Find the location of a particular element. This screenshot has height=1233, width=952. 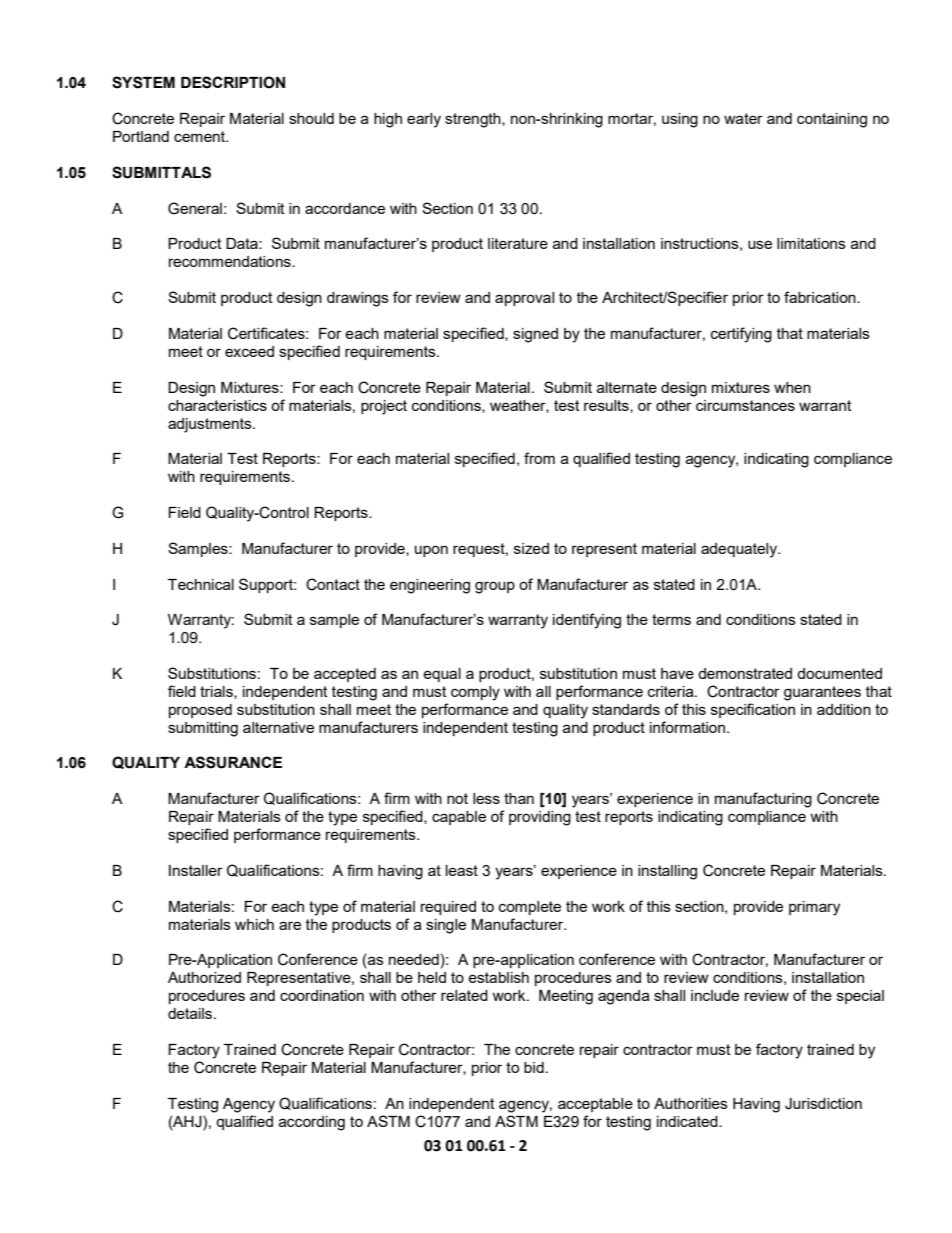

from is located at coordinates (539, 458).
